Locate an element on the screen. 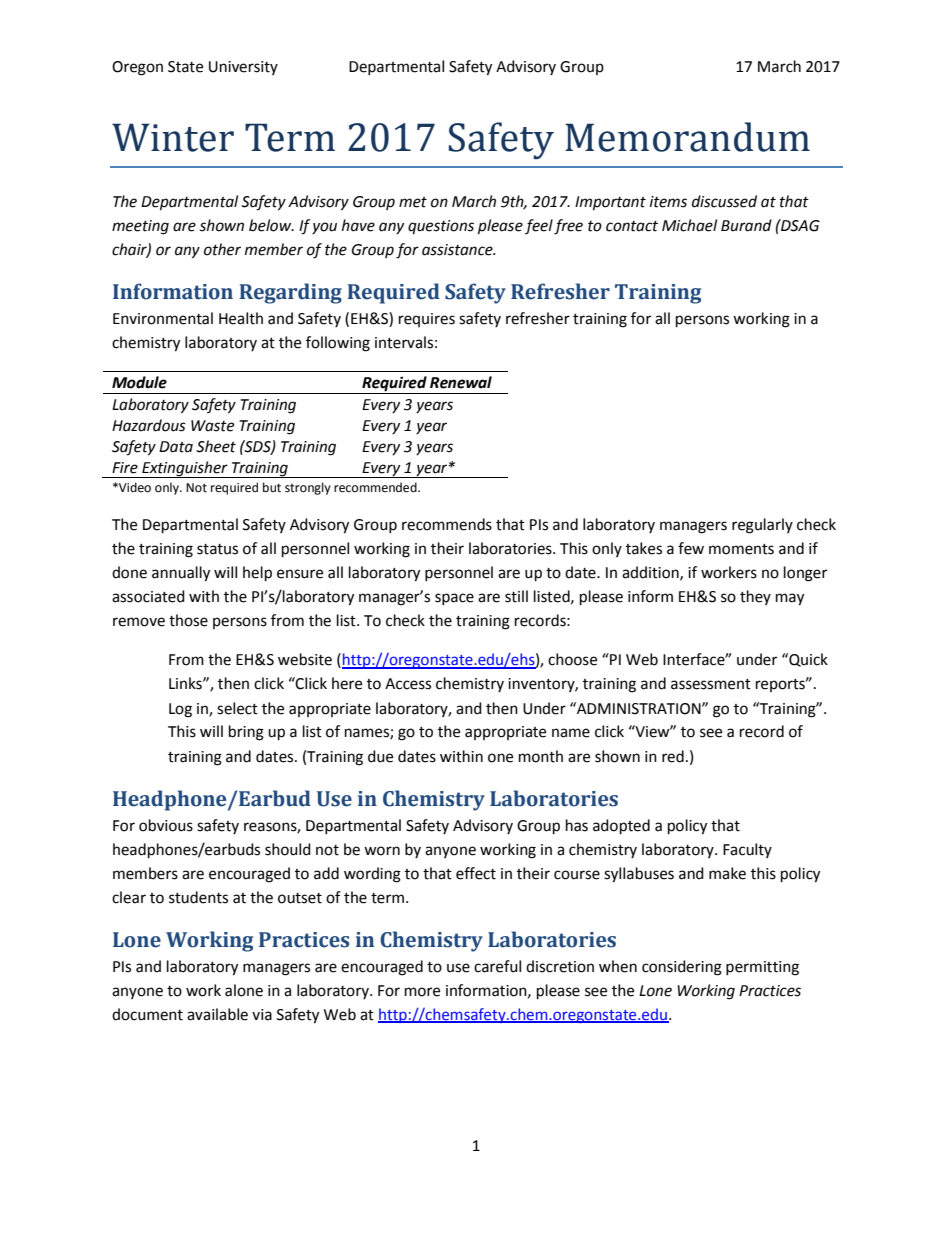 The width and height of the screenshot is (952, 1233). moments is located at coordinates (741, 549).
